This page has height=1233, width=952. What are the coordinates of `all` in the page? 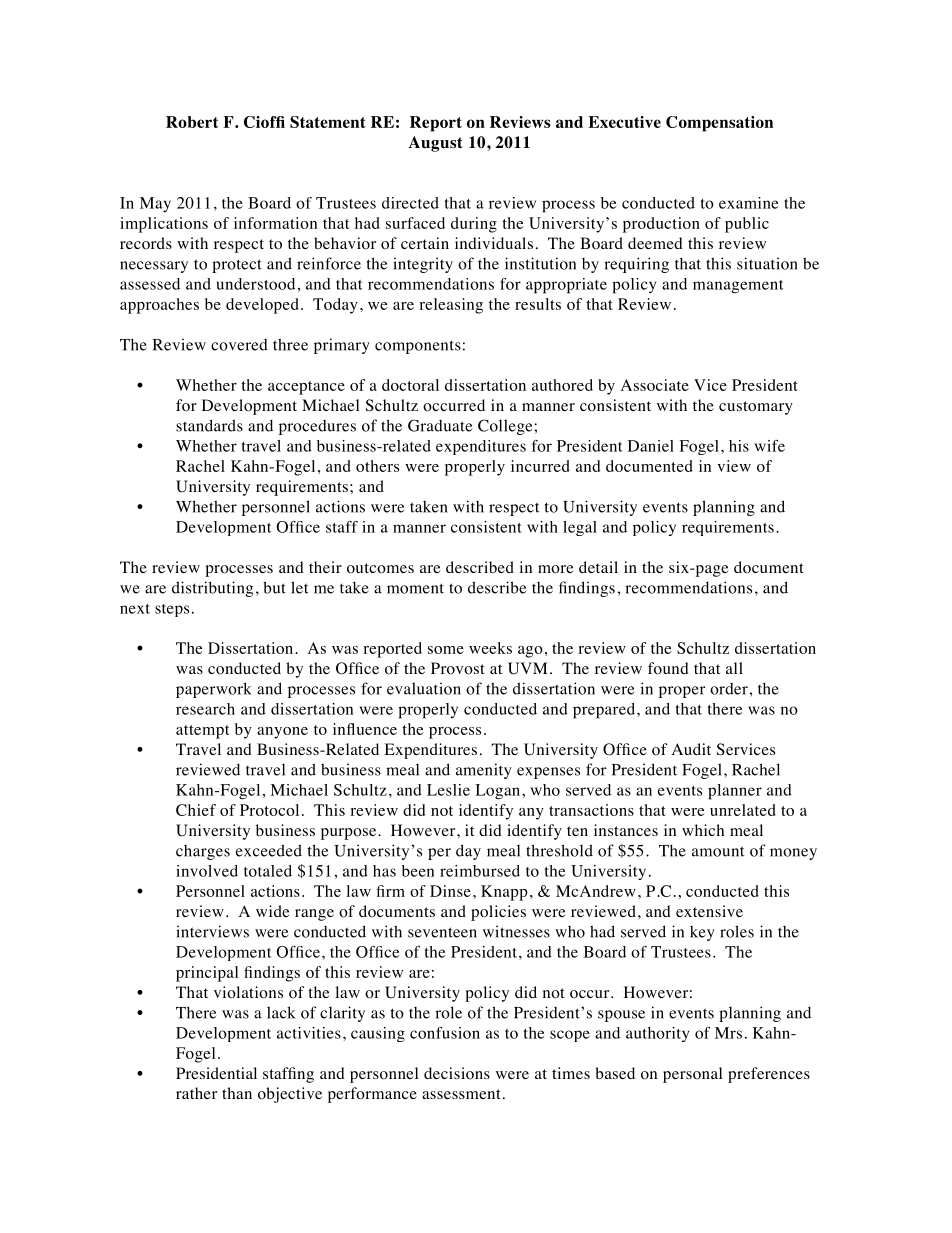 It's located at (734, 668).
